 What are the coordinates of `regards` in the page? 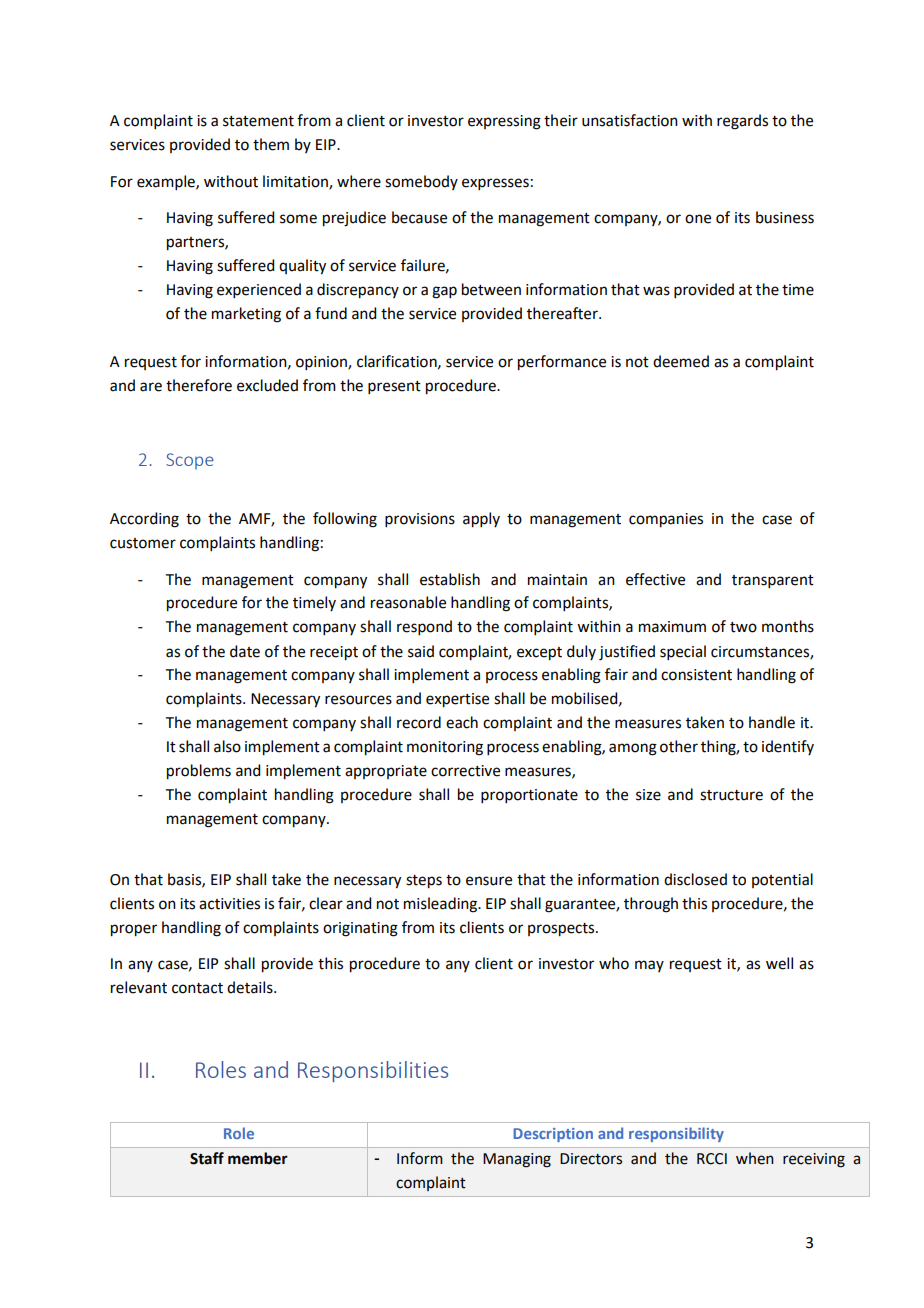 It's located at (742, 122).
